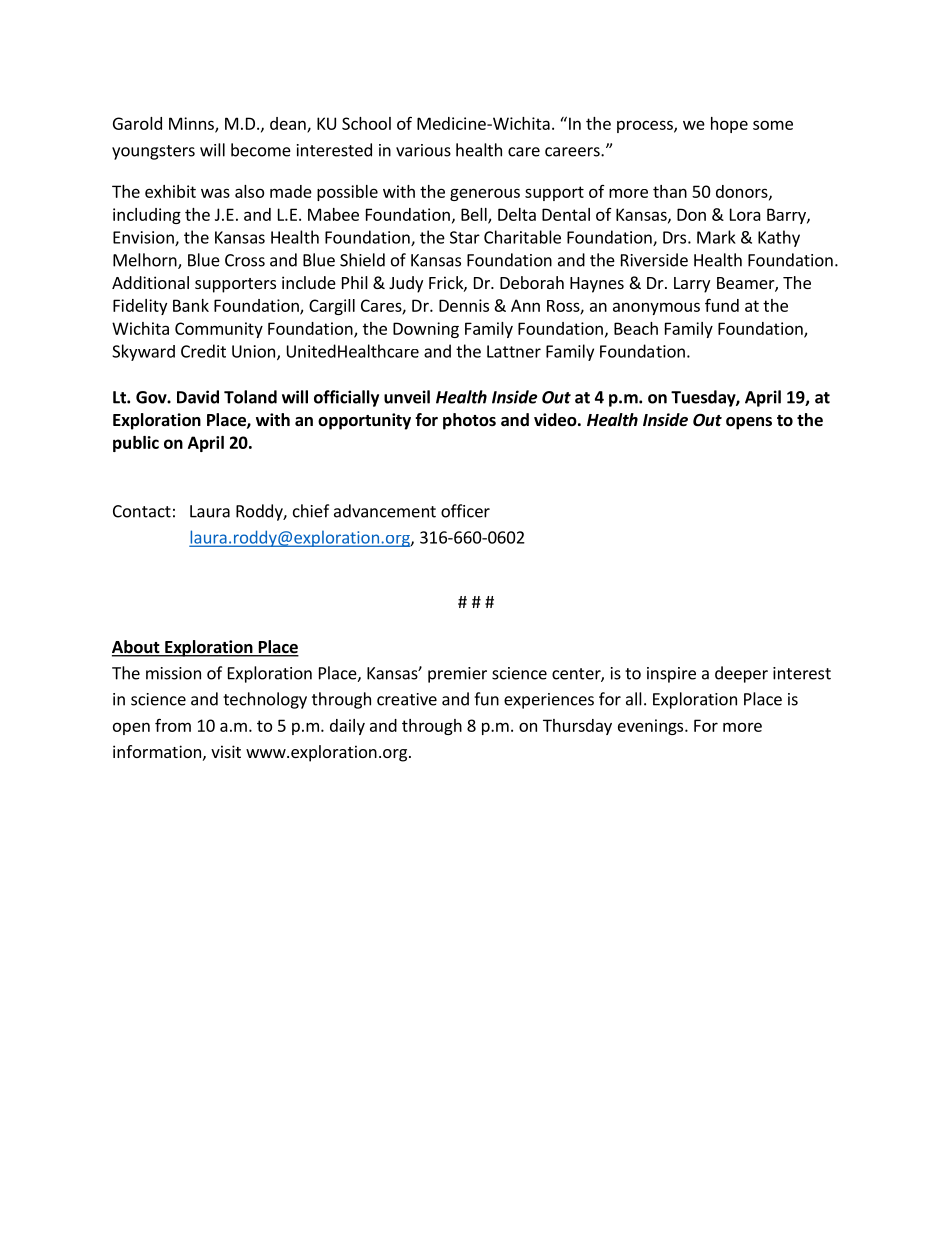 The width and height of the document is (952, 1233). What do you see at coordinates (226, 751) in the document?
I see `visit` at bounding box center [226, 751].
